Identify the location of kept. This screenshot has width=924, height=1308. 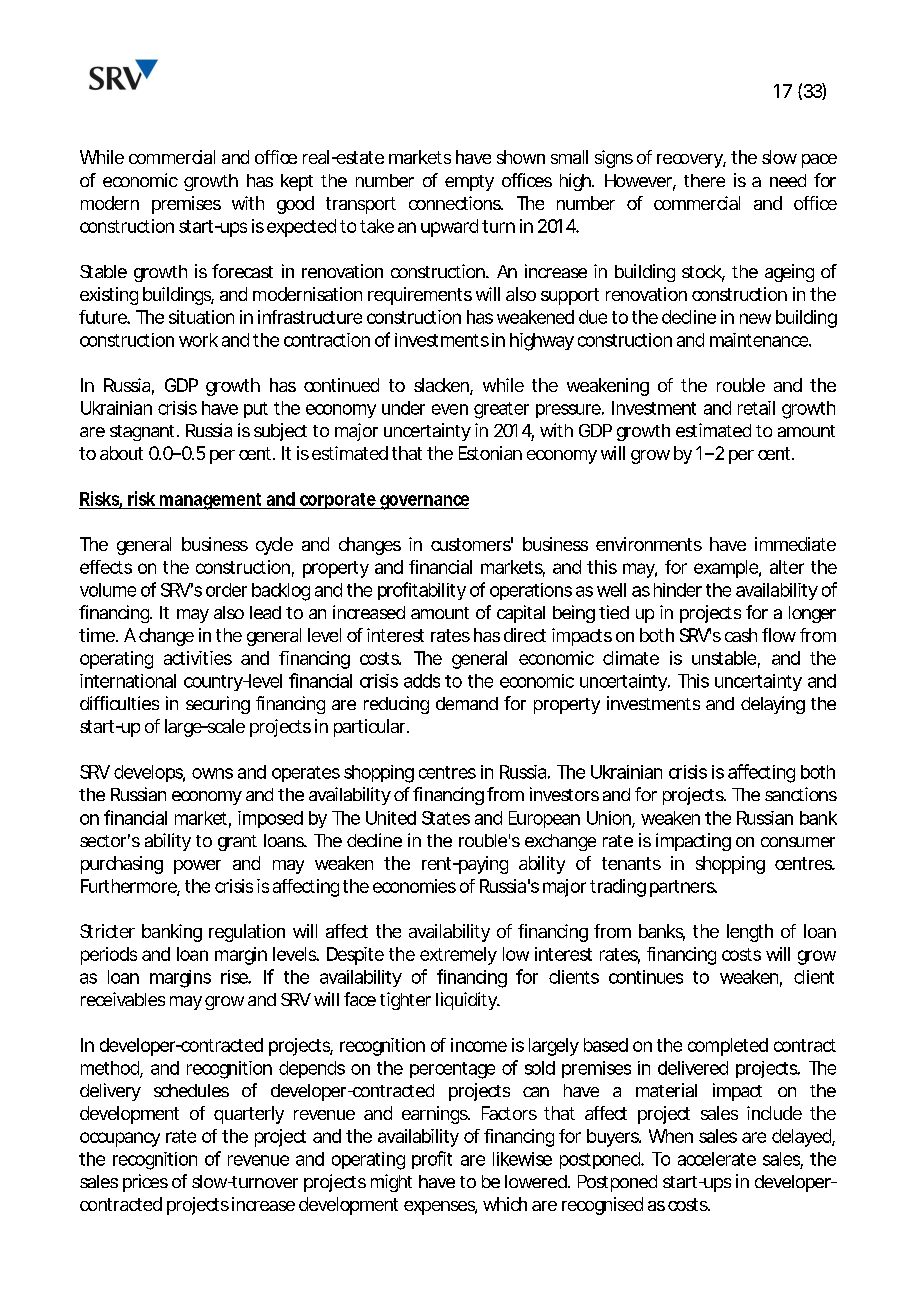
(297, 182).
